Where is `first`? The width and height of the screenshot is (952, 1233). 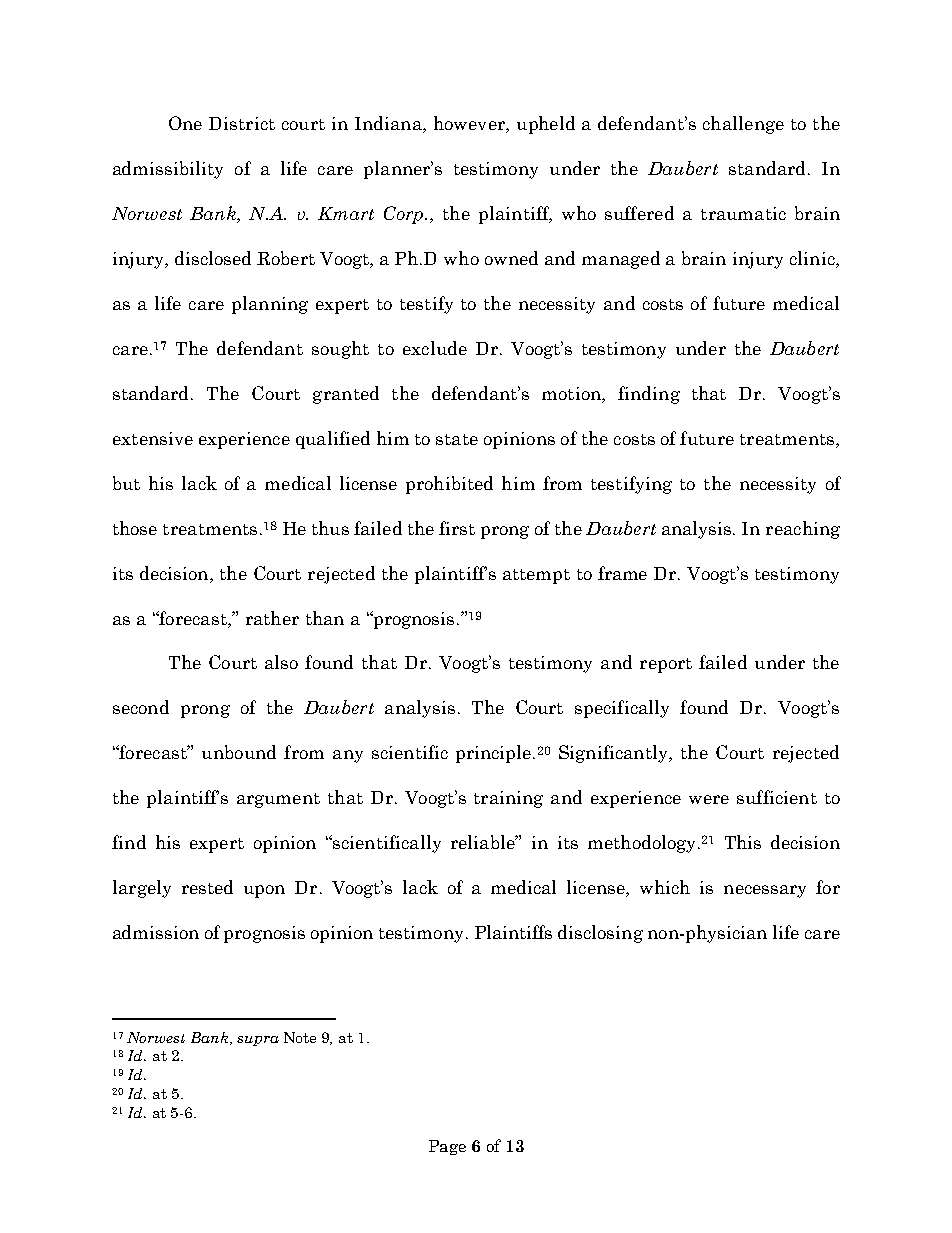
first is located at coordinates (457, 528).
